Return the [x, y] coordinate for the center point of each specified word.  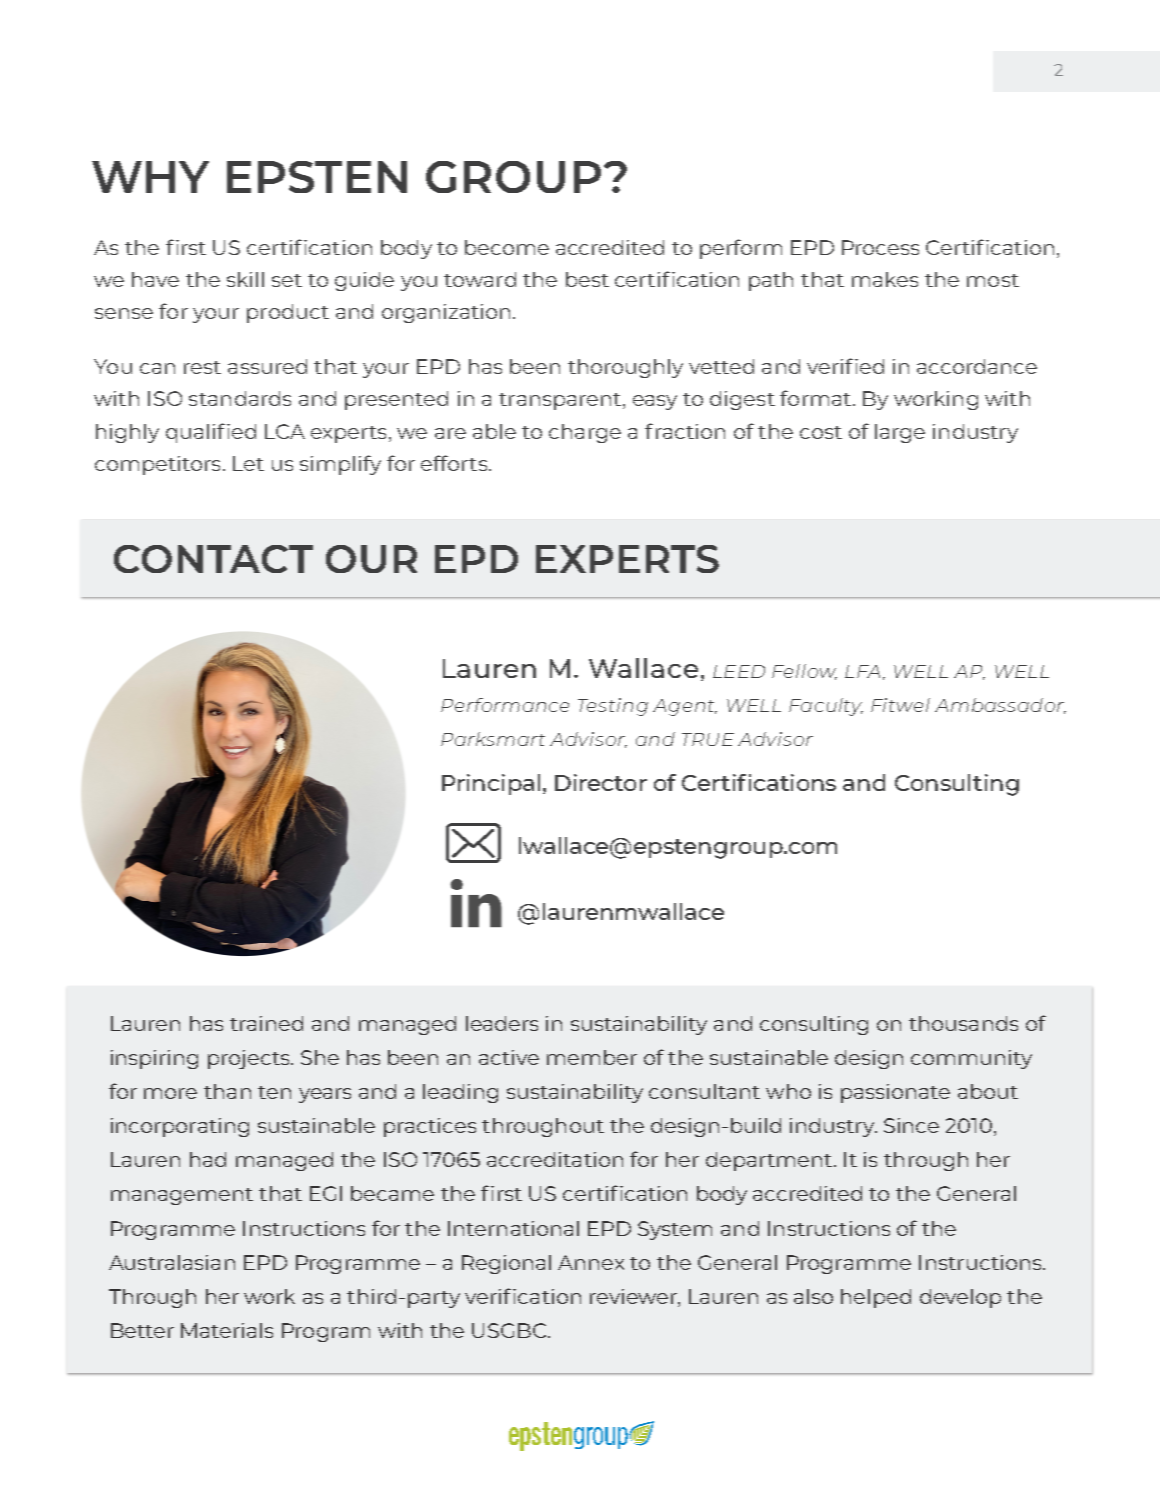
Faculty [826, 707]
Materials [227, 1330]
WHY [150, 177]
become [507, 247]
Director [601, 782]
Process [880, 247]
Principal [491, 784]
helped [876, 1298]
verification [523, 1296]
